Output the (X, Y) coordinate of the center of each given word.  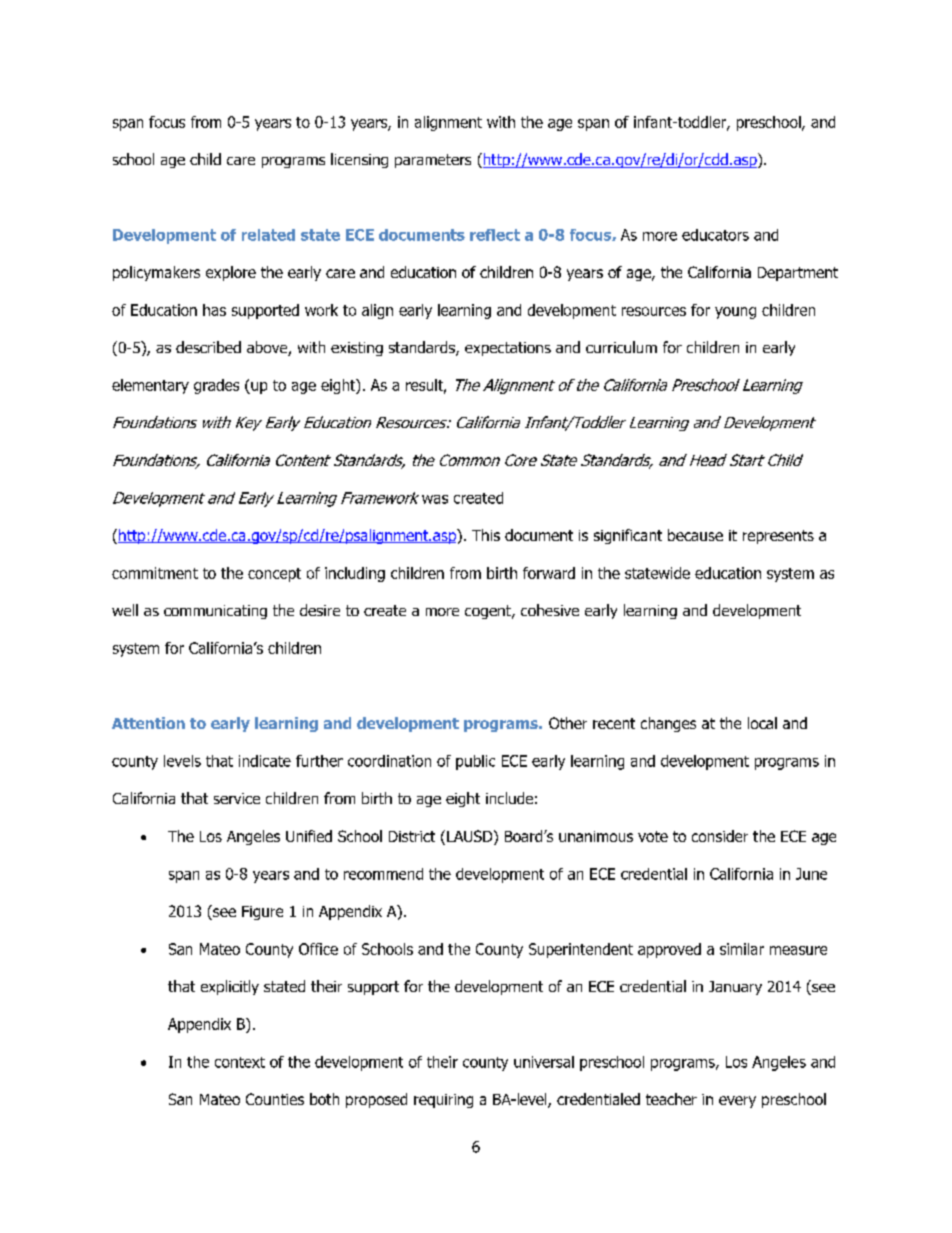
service (237, 798)
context (240, 1062)
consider (720, 836)
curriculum (621, 347)
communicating (215, 612)
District (412, 836)
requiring (443, 1101)
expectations (508, 349)
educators (715, 235)
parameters (433, 161)
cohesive (550, 610)
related (268, 235)
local (762, 723)
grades (216, 386)
